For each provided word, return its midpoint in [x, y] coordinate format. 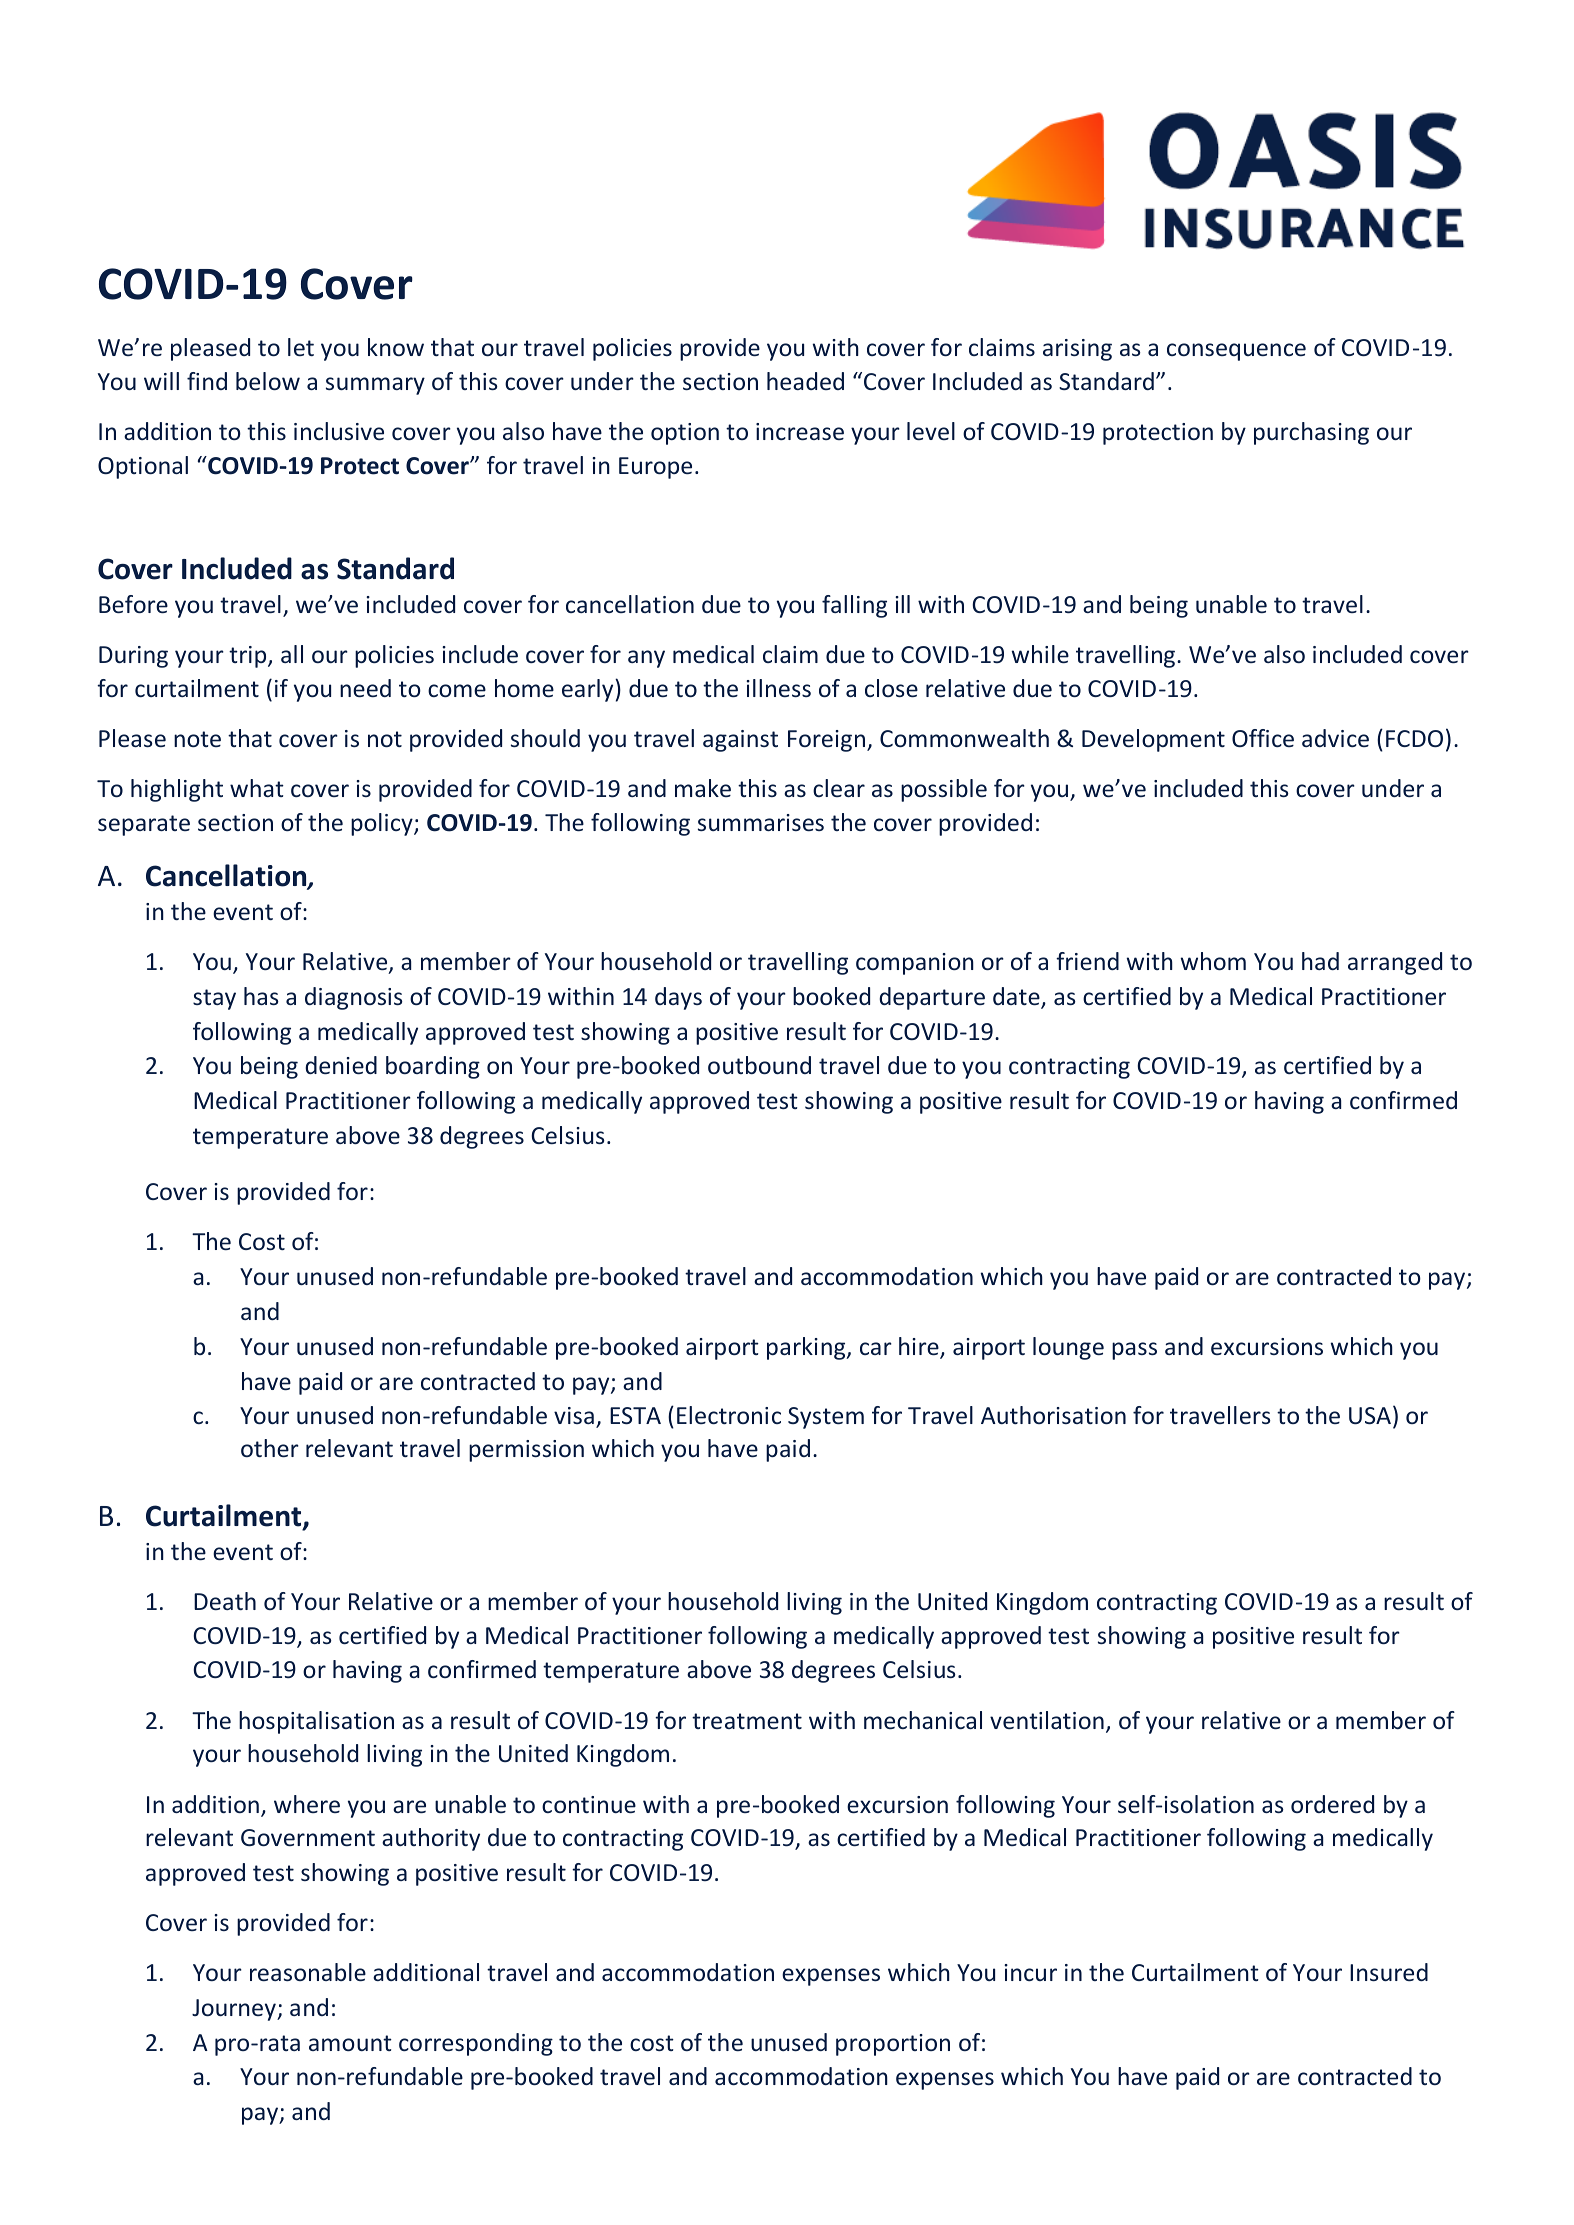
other [270, 1448]
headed [805, 381]
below [268, 381]
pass [1134, 1351]
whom [1213, 961]
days [678, 998]
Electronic [729, 1415]
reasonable [308, 1972]
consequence [1236, 352]
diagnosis [354, 998]
